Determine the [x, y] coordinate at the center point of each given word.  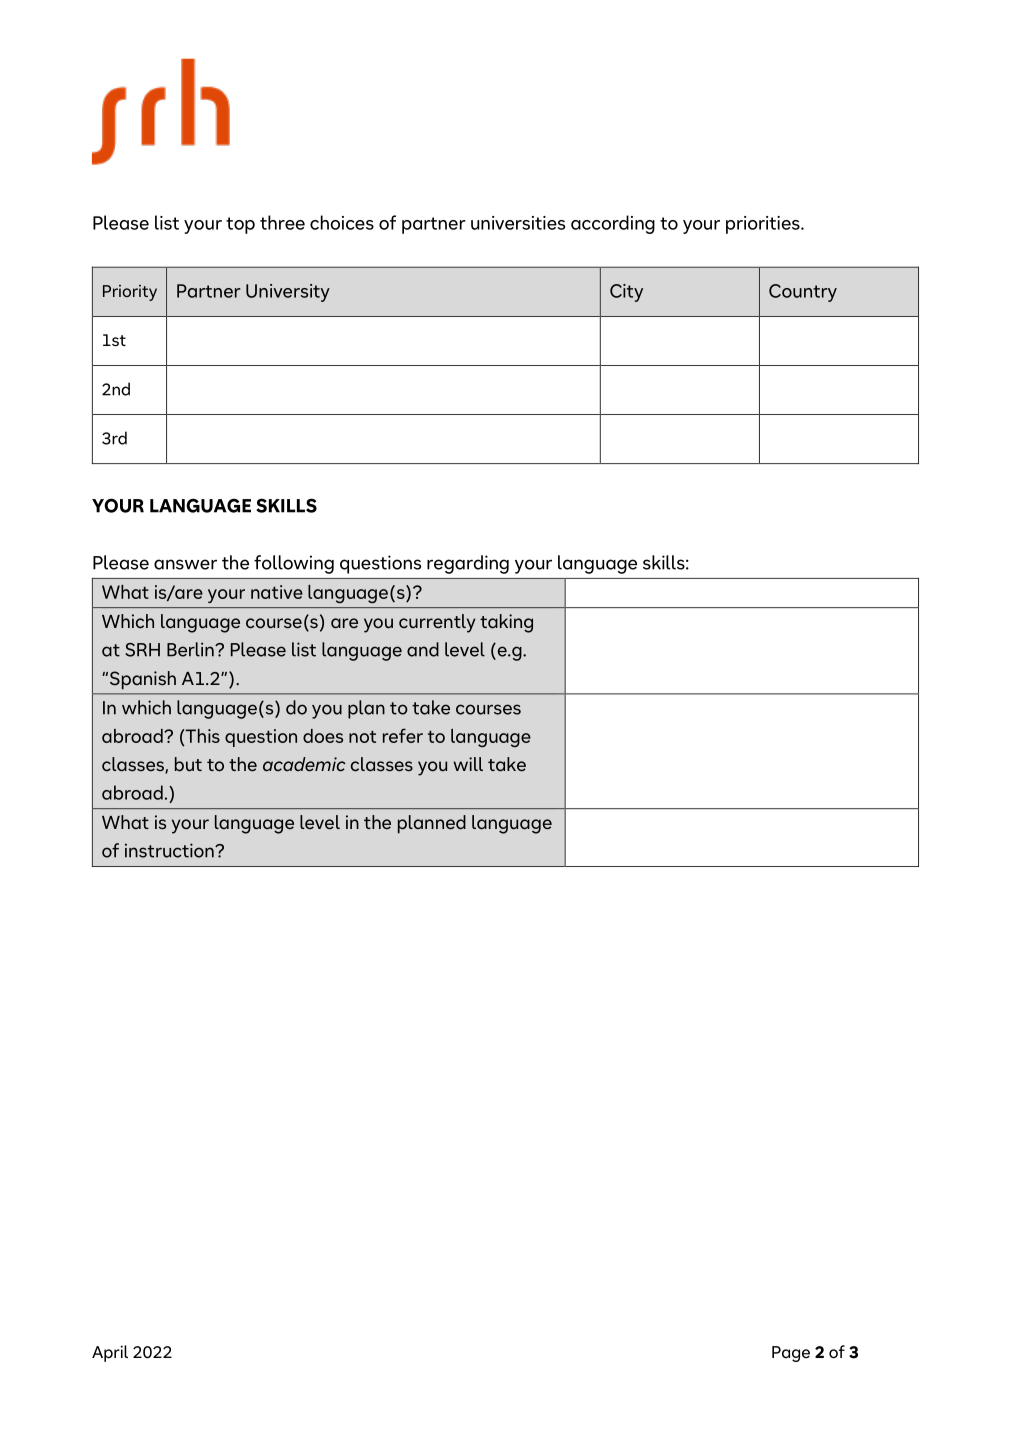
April [110, 1353]
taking [506, 623]
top [240, 225]
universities [518, 223]
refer [403, 735]
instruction [170, 850]
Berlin [191, 649]
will [468, 764]
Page [791, 1354]
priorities [764, 225]
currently [437, 623]
